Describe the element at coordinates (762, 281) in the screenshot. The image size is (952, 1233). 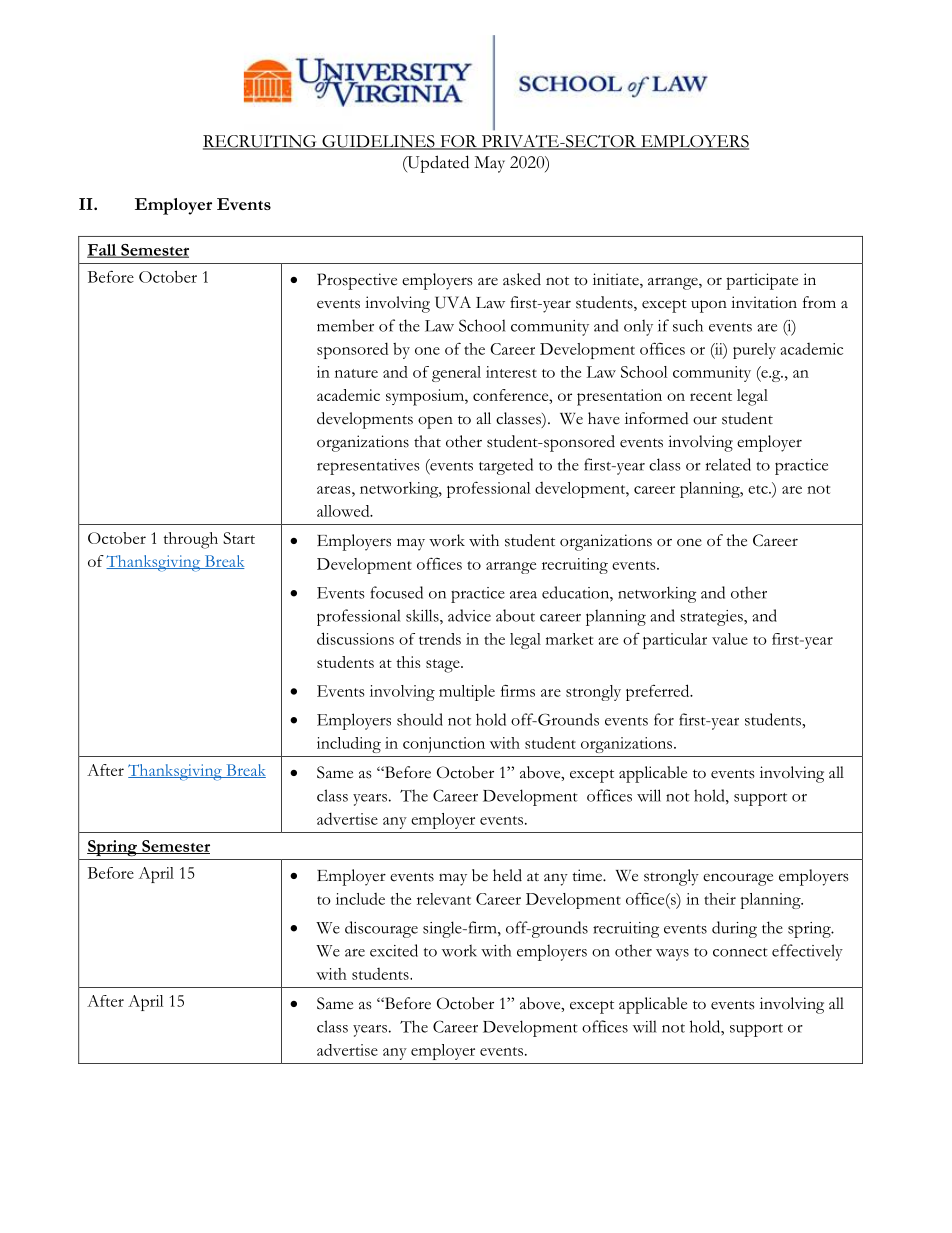
I see `participate` at that location.
